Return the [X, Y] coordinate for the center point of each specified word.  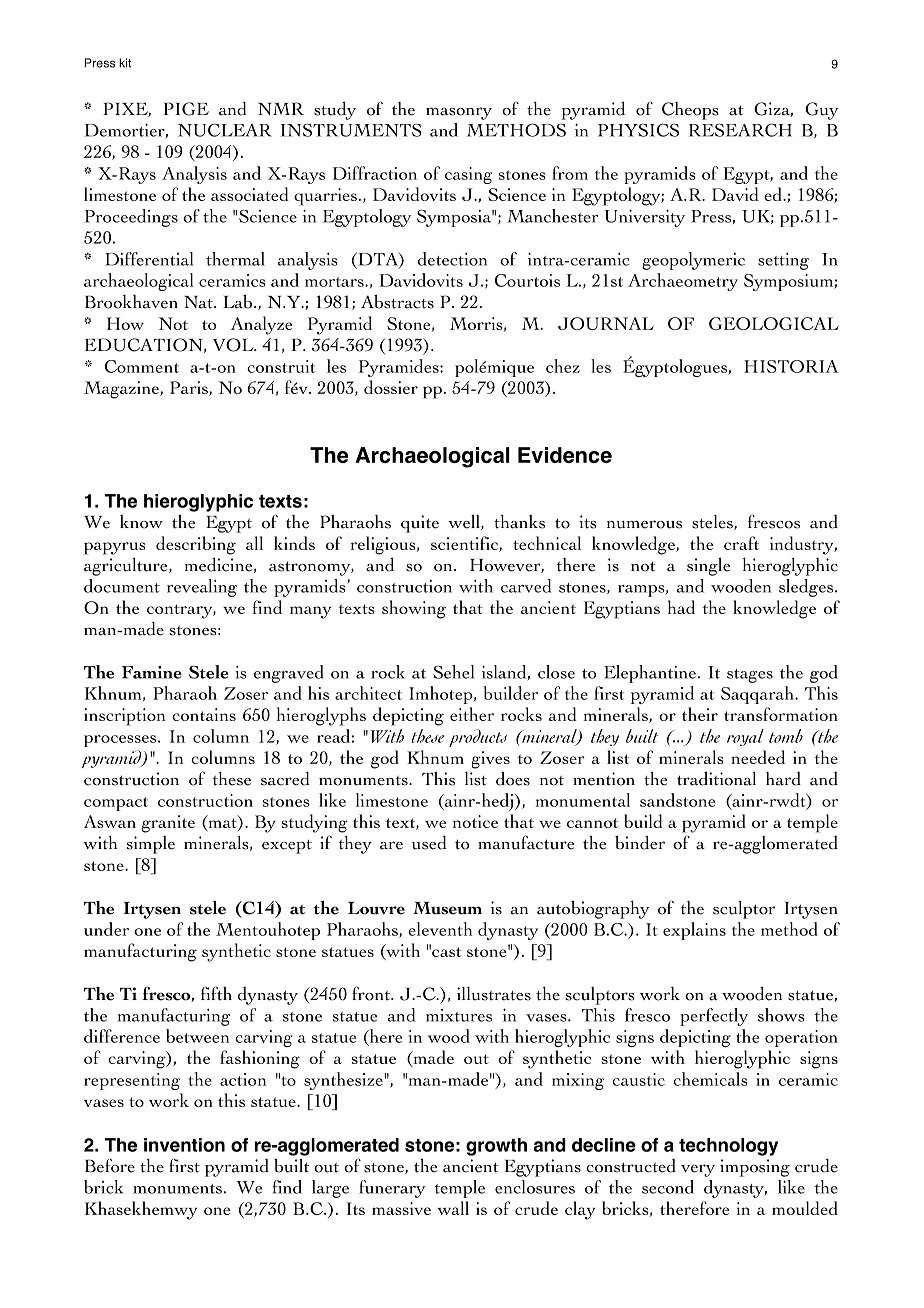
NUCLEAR [225, 130]
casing [469, 175]
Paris [190, 388]
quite [420, 524]
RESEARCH [740, 130]
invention [184, 1145]
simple [151, 845]
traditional [716, 778]
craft [741, 543]
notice [475, 821]
